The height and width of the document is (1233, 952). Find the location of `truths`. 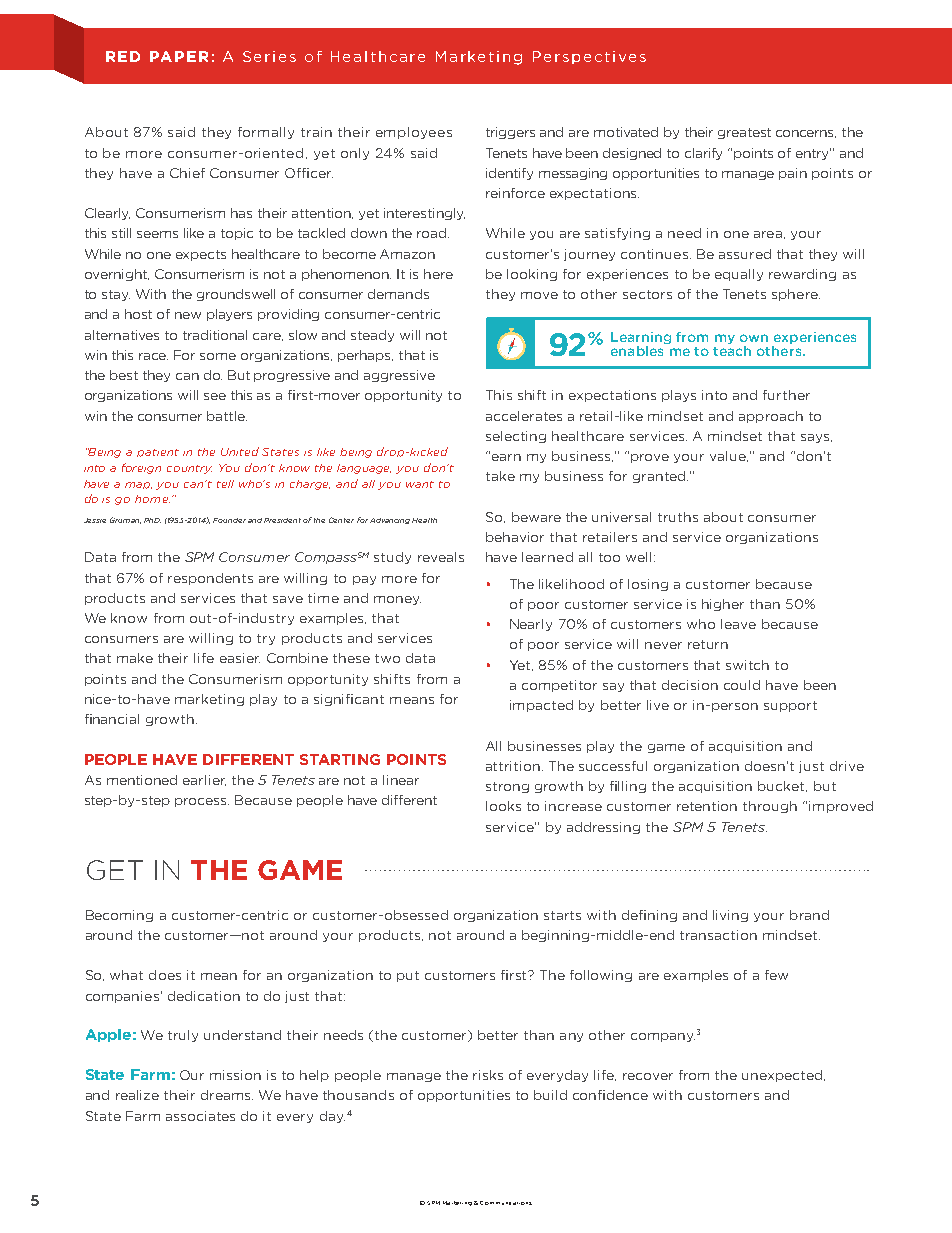

truths is located at coordinates (678, 517).
